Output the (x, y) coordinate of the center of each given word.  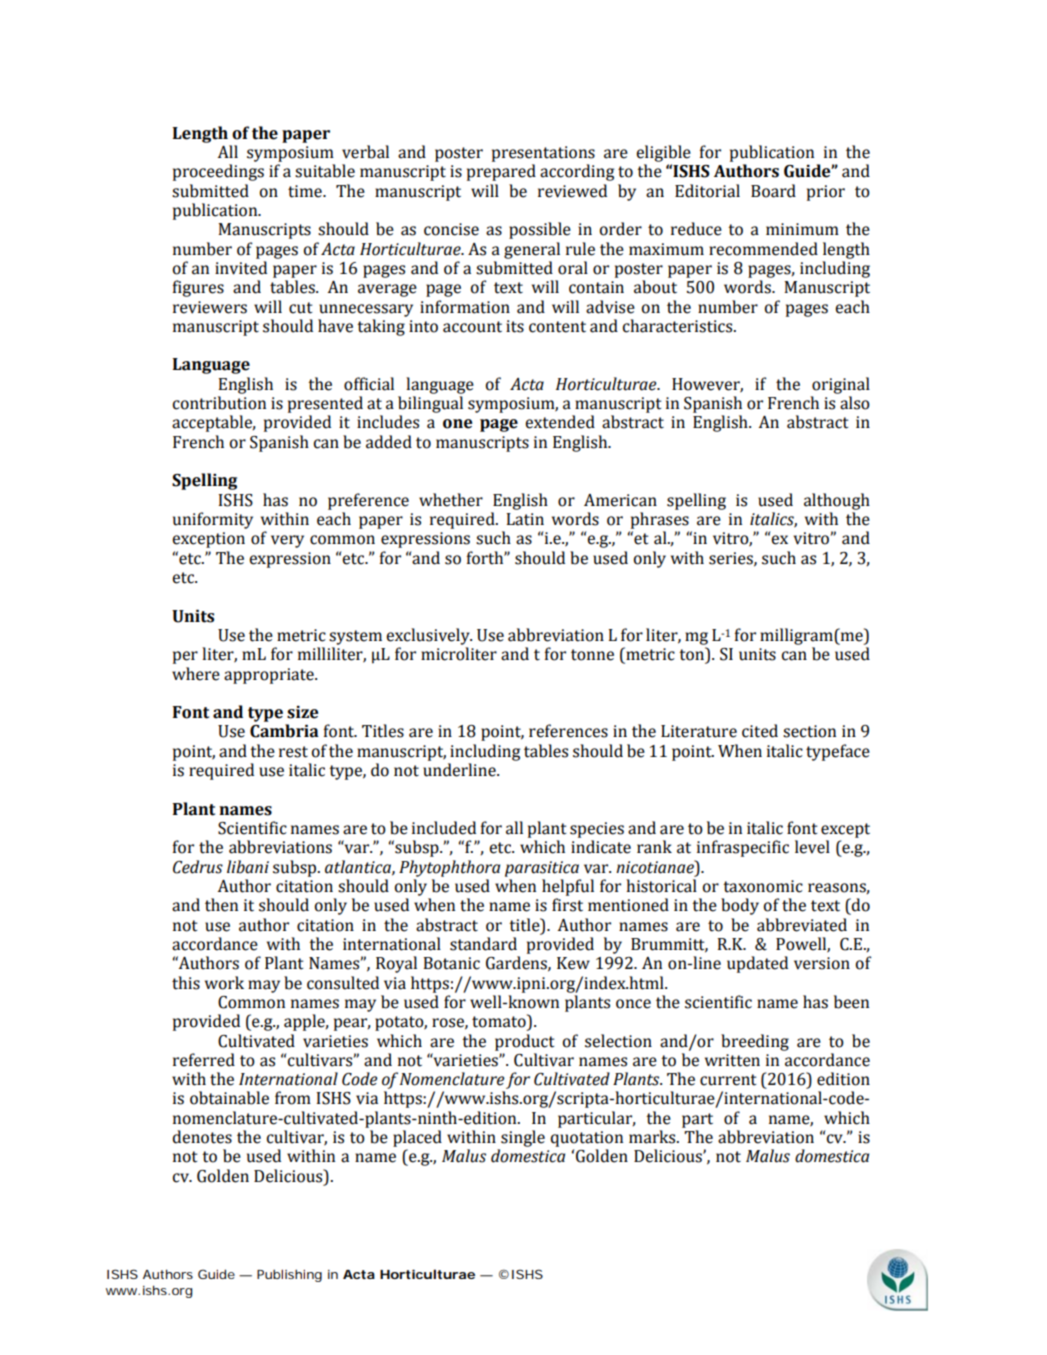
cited (760, 731)
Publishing (289, 1275)
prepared (501, 172)
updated (757, 964)
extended (560, 422)
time (306, 191)
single (523, 1138)
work (224, 983)
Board (773, 191)
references (568, 731)
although (837, 501)
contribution (219, 403)
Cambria (284, 731)
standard (483, 944)
